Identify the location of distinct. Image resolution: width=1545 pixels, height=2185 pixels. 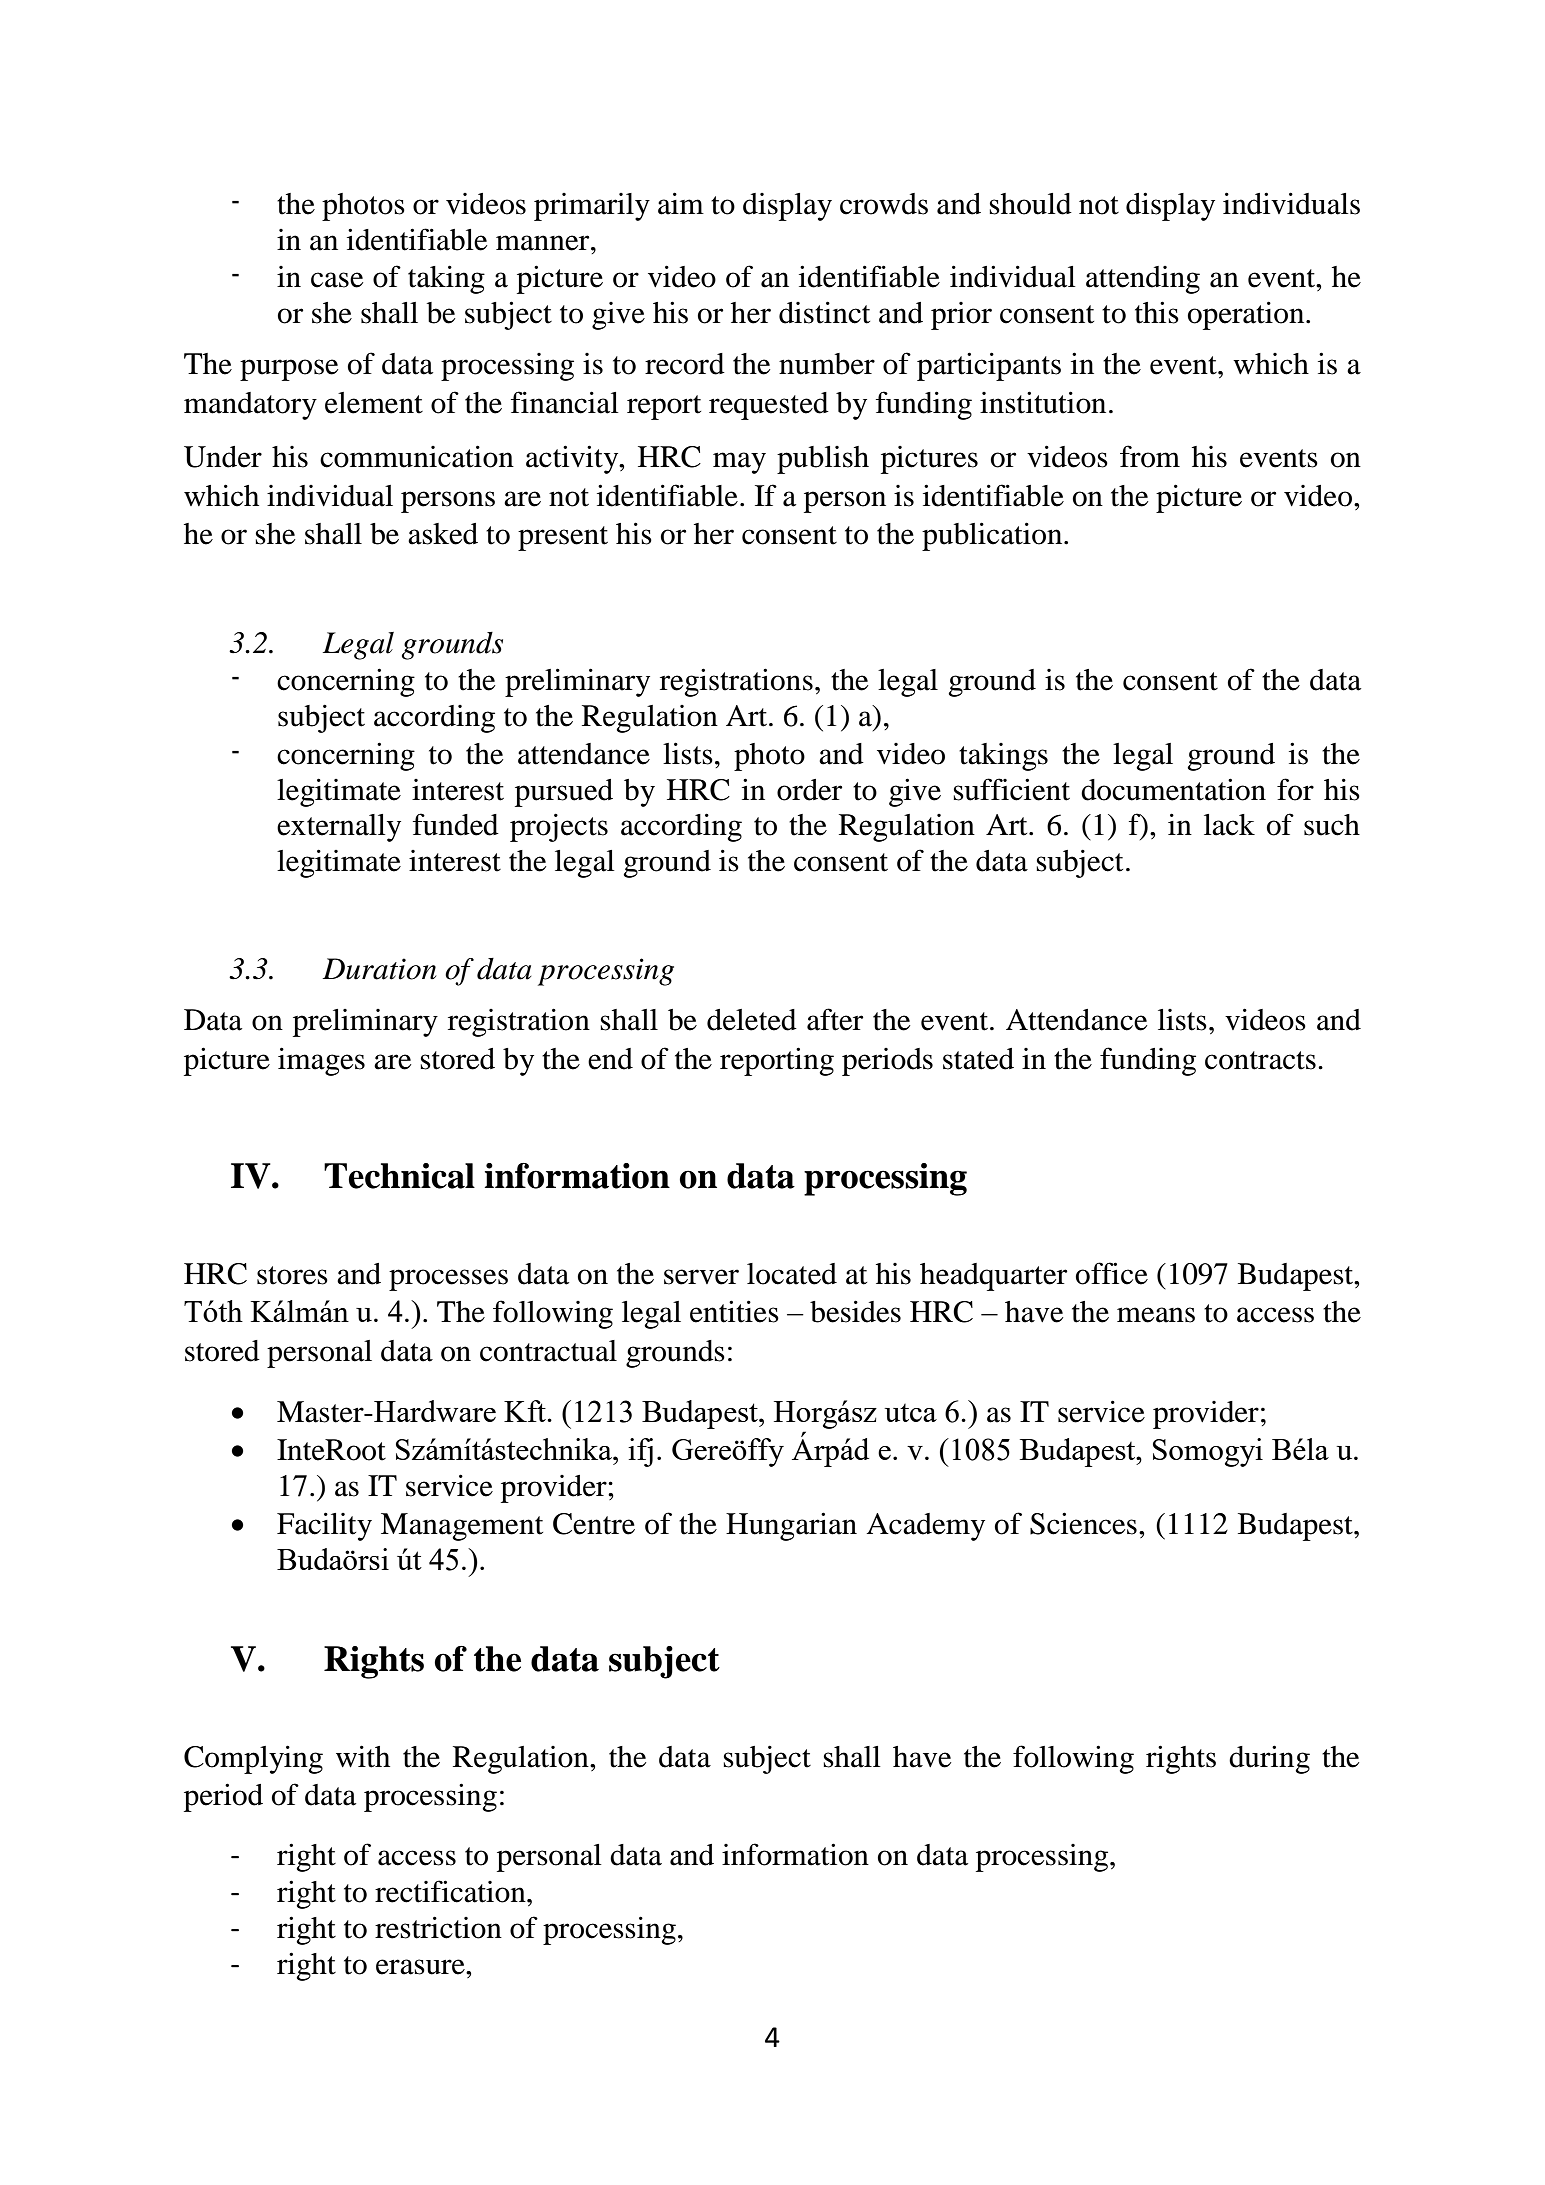
(824, 312).
